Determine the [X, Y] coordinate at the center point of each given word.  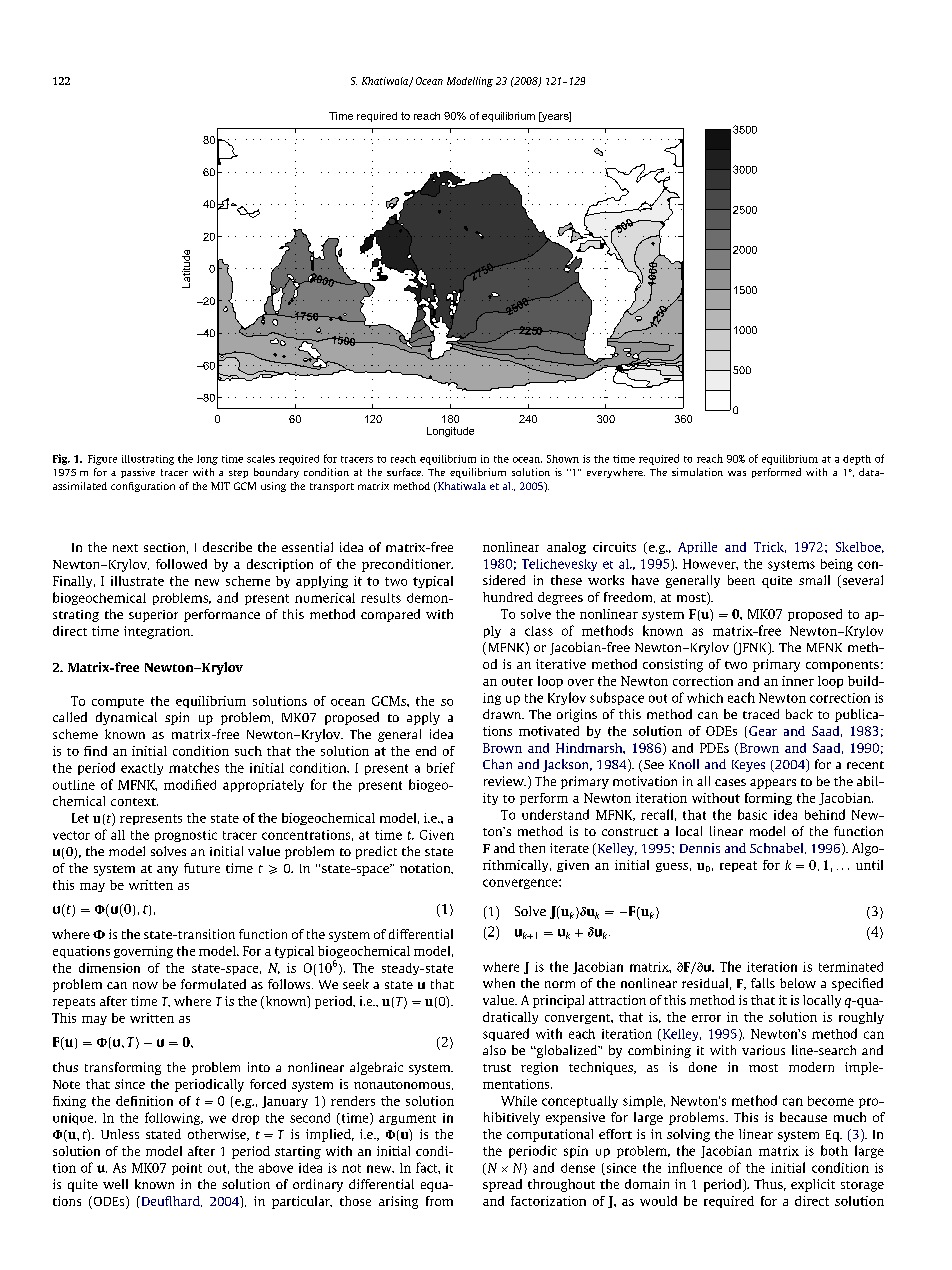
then [532, 848]
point [187, 1169]
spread [502, 1185]
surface [405, 472]
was [737, 473]
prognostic [186, 836]
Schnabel [778, 848]
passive [138, 473]
